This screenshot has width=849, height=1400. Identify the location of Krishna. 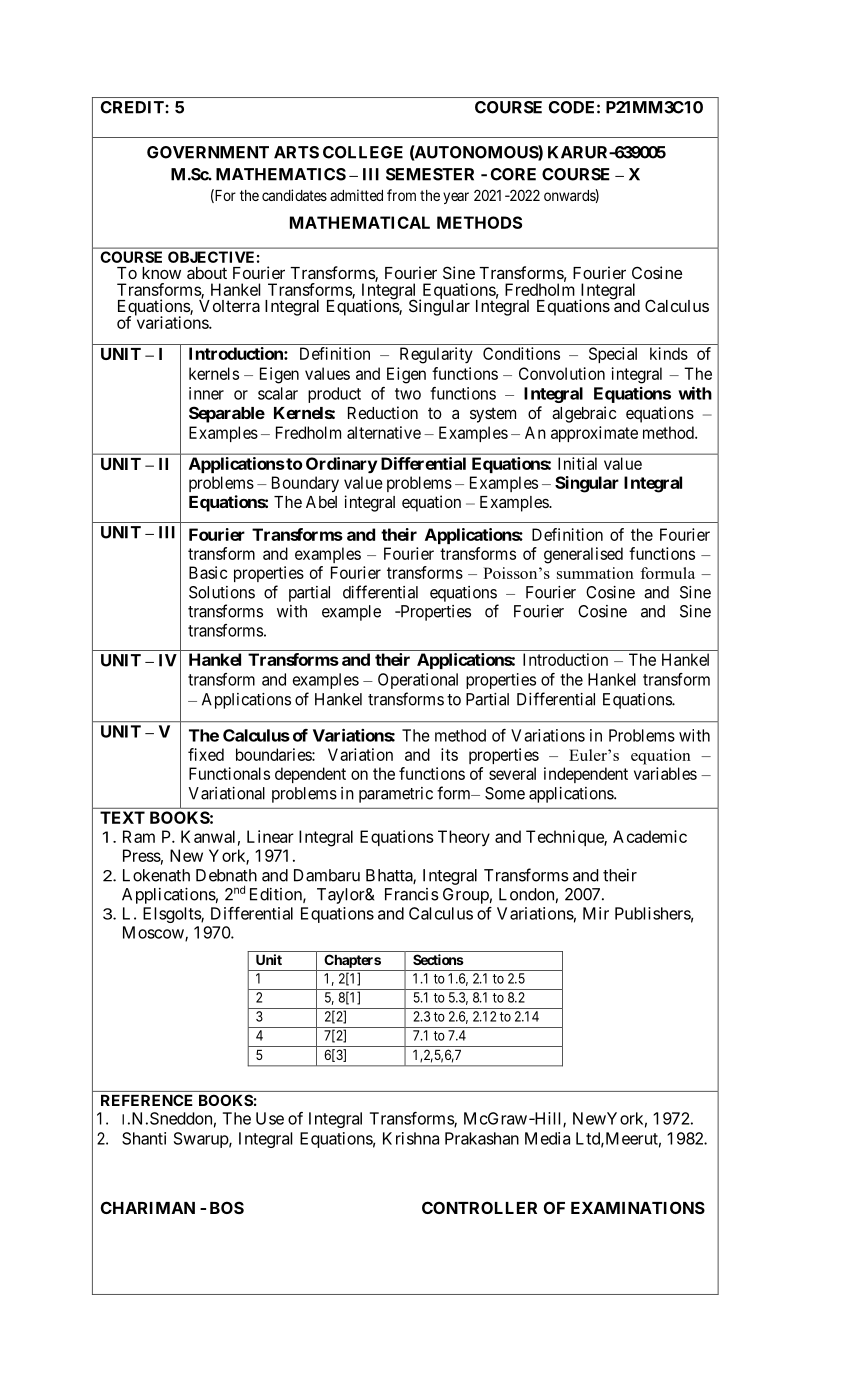
(411, 1138).
